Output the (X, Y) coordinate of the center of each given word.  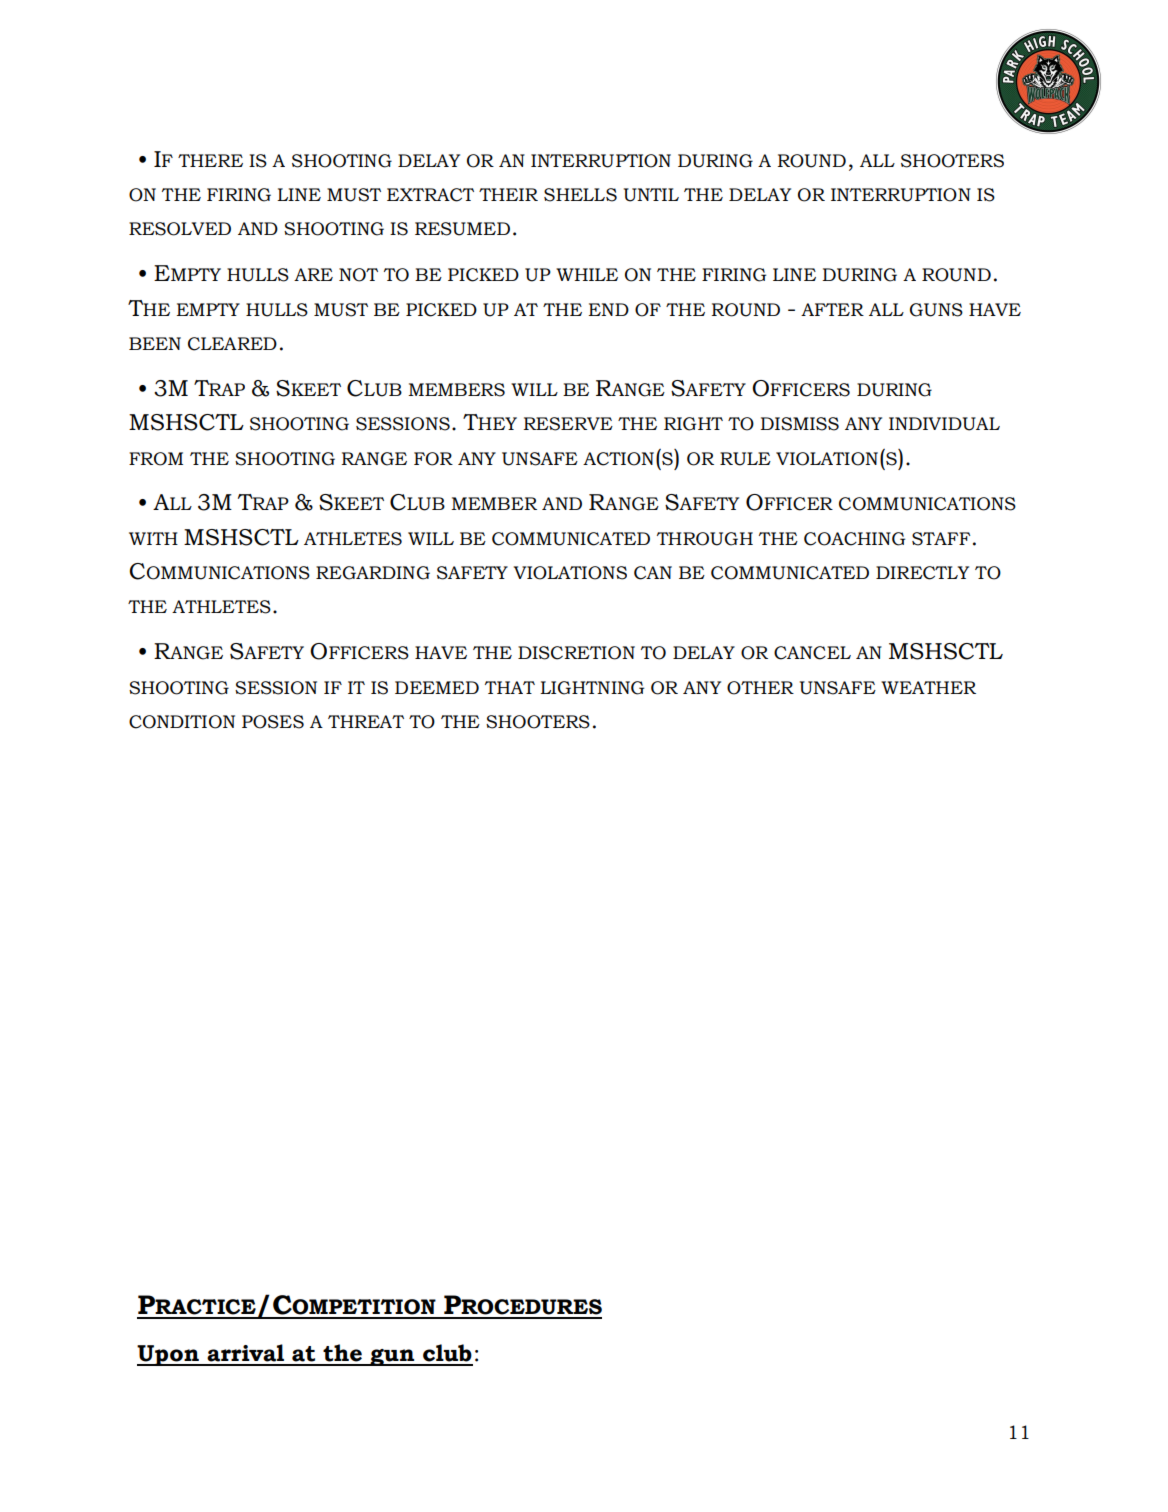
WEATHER (928, 687)
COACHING (854, 539)
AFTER (832, 309)
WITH (153, 538)
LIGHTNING (592, 688)
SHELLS (580, 195)
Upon (169, 1355)
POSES (273, 722)
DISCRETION (576, 653)
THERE (210, 160)
